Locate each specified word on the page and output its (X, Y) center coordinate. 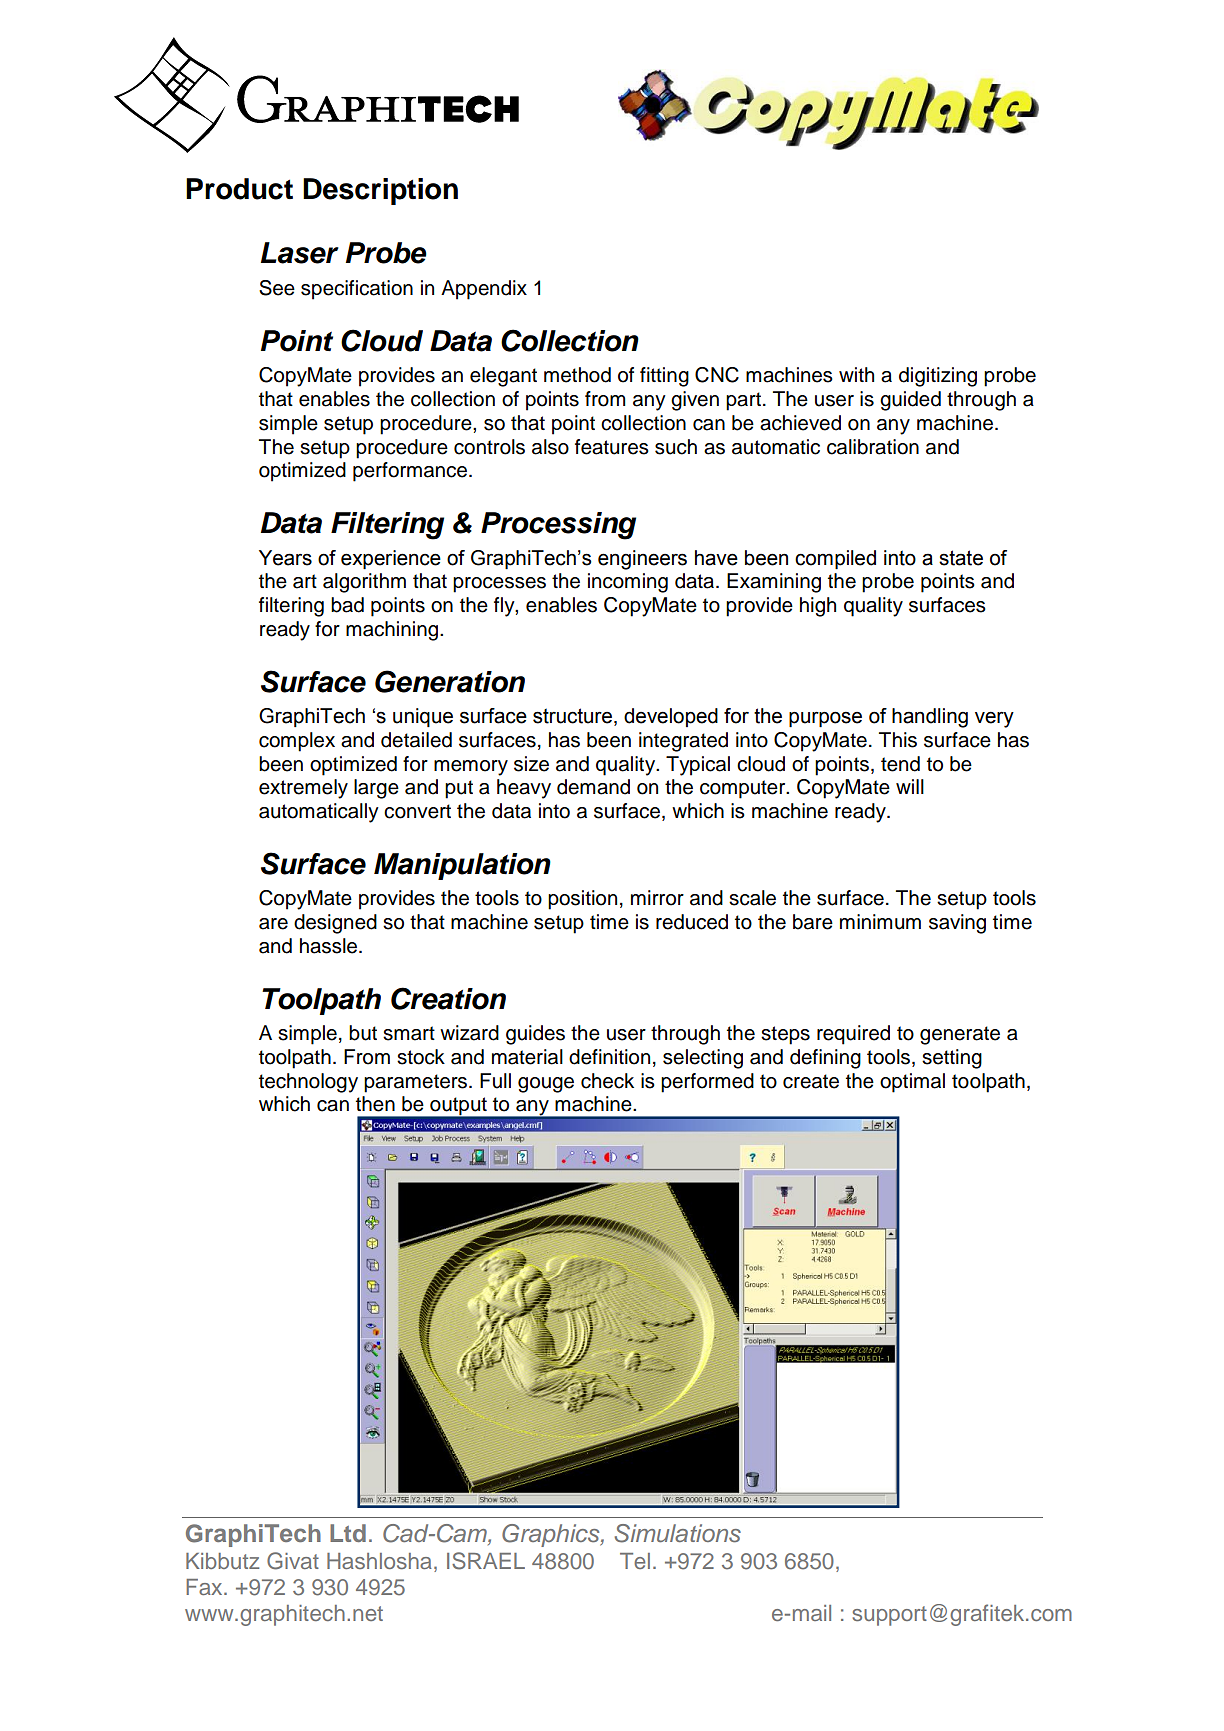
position (582, 900)
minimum (880, 922)
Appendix (484, 290)
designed (335, 924)
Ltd (348, 1533)
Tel (635, 1561)
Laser (300, 253)
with (856, 374)
